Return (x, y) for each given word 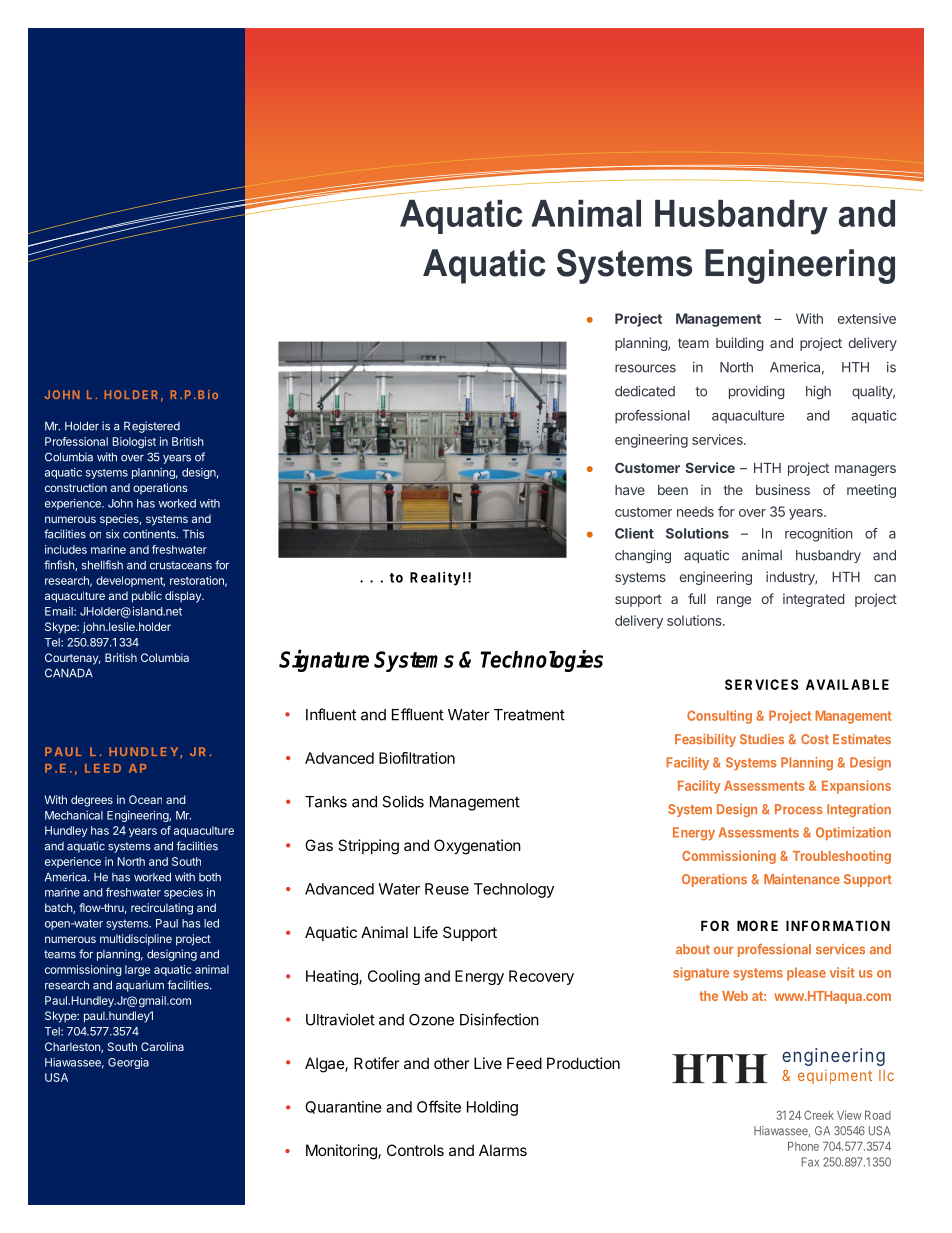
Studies (762, 739)
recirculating (162, 909)
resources (645, 368)
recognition (818, 535)
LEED (103, 768)
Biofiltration (417, 758)
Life (426, 932)
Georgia (128, 1063)
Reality (435, 579)
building (740, 344)
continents (150, 534)
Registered (152, 427)
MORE (757, 925)
